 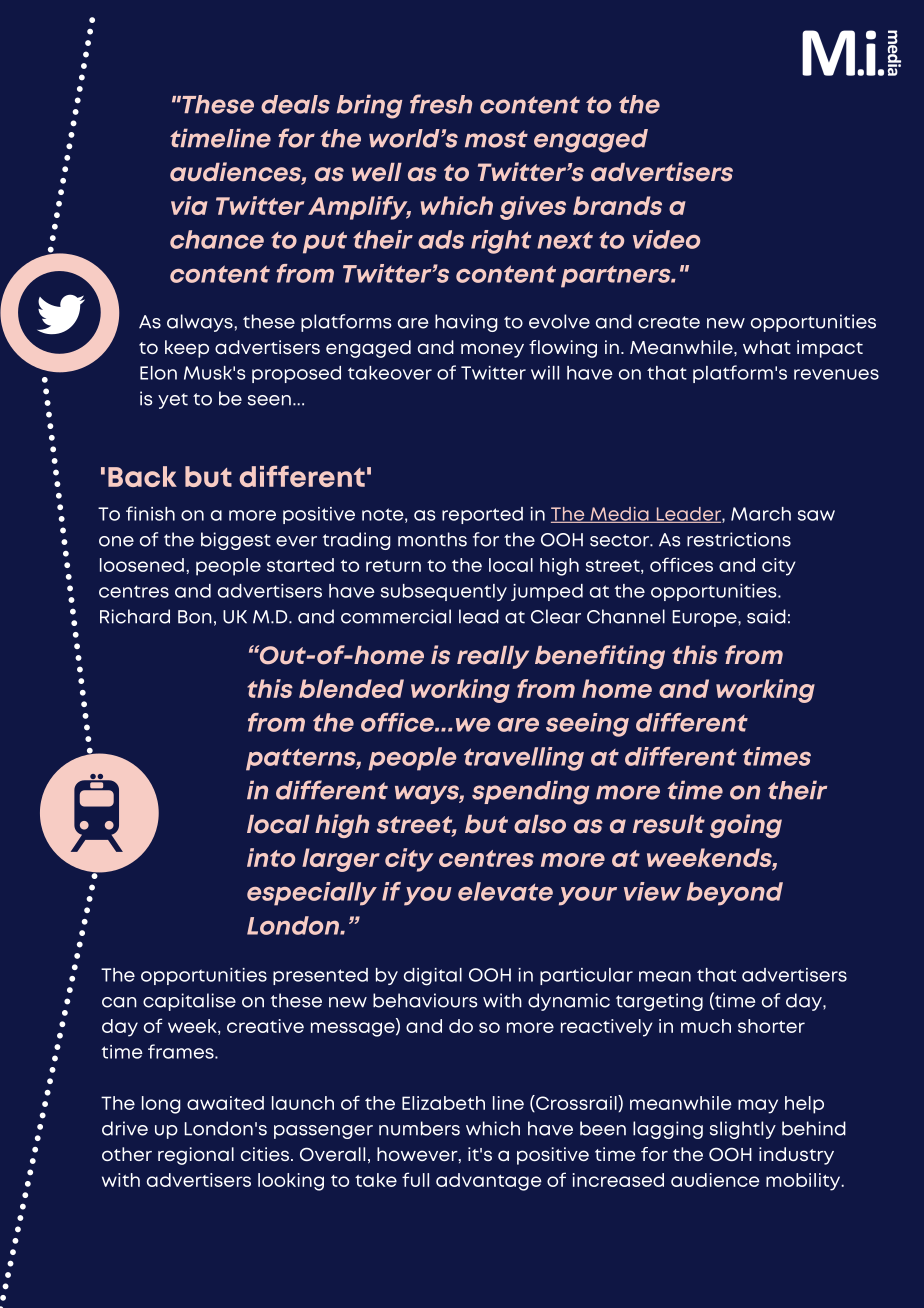 What do you see at coordinates (189, 205) in the document?
I see `via` at bounding box center [189, 205].
